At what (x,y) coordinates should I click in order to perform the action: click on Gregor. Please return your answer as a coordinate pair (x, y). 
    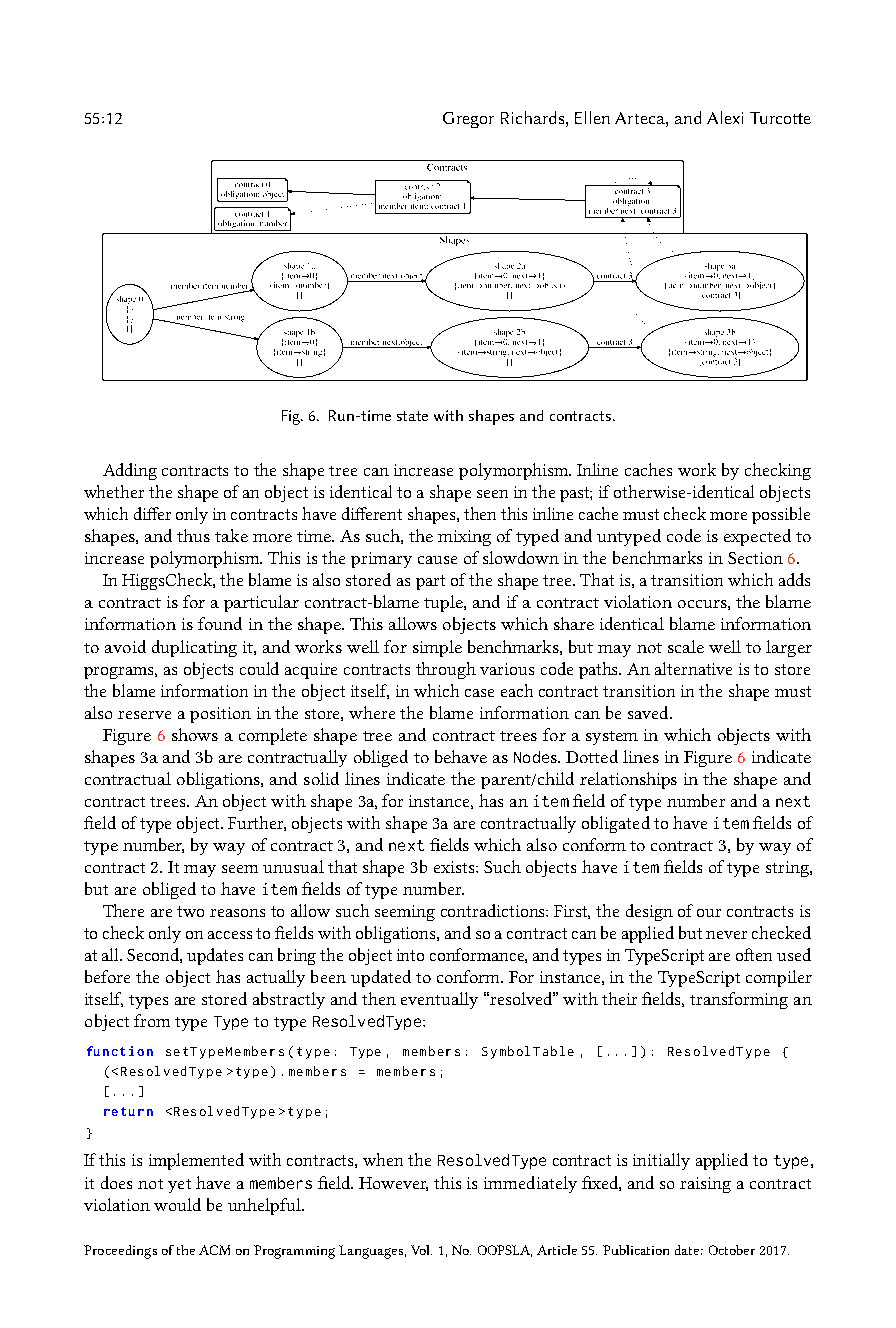
    Looking at the image, I should click on (468, 120).
